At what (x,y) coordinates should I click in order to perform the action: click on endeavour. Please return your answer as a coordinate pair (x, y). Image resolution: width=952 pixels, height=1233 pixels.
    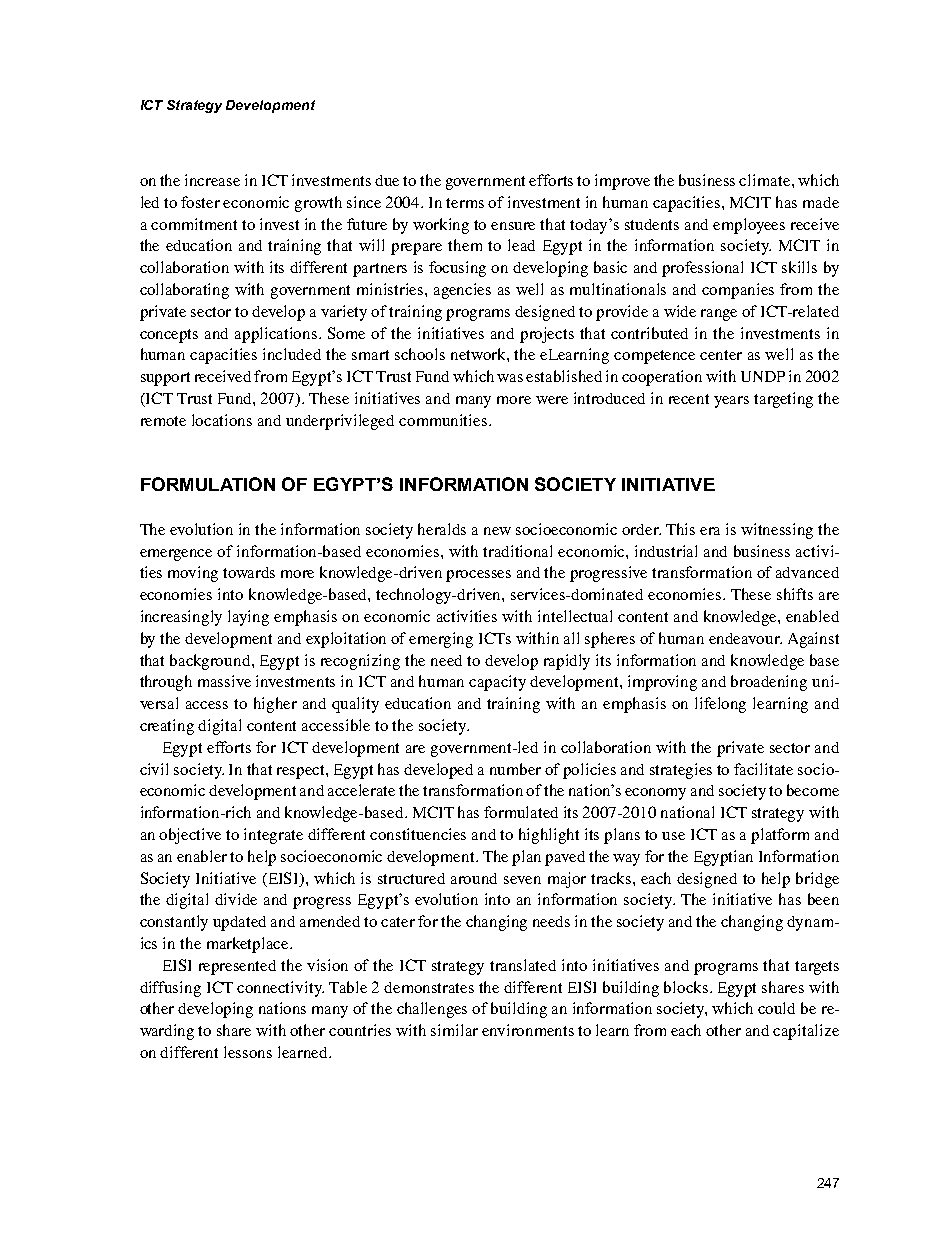
    Looking at the image, I should click on (745, 638).
